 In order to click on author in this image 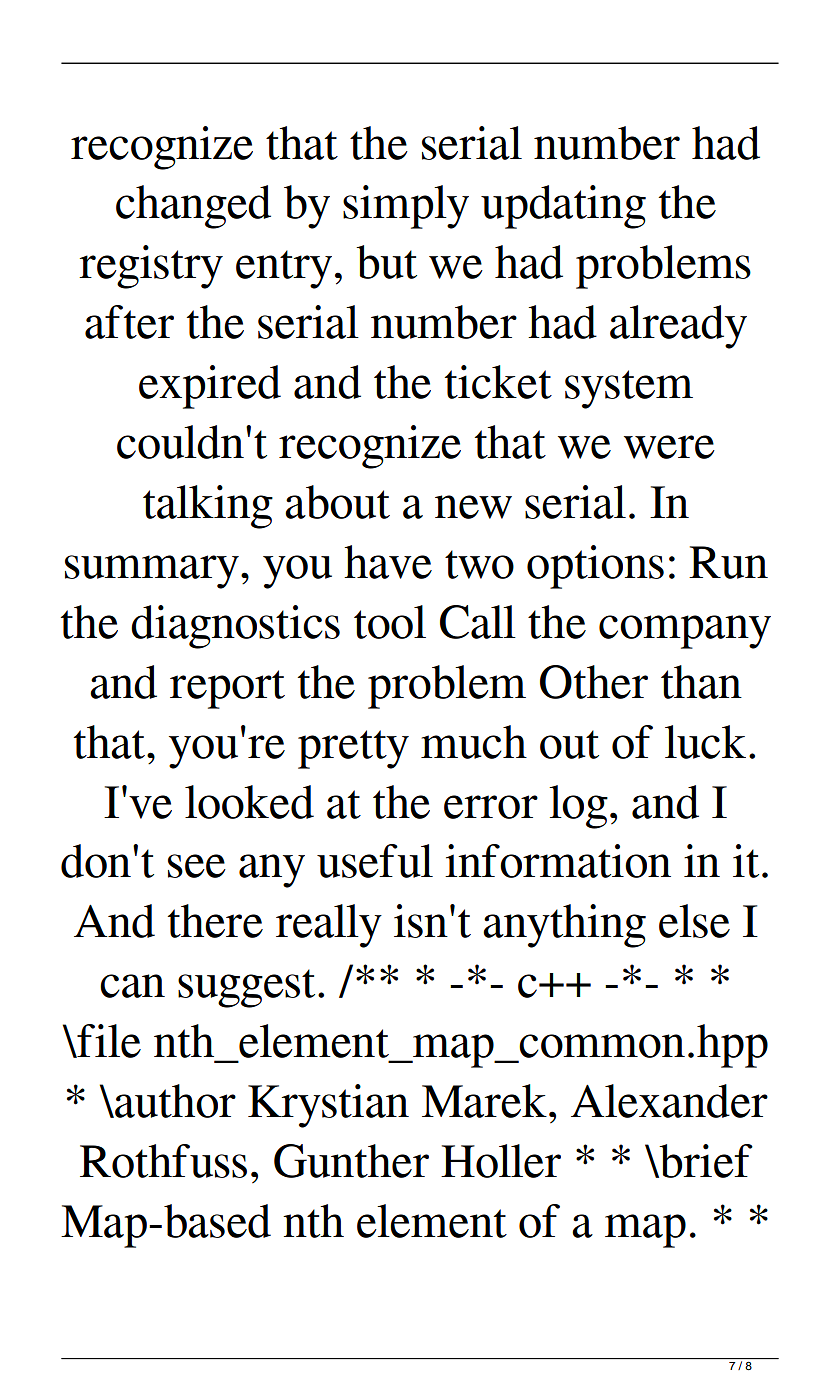, I will do `click(174, 1101)`.
